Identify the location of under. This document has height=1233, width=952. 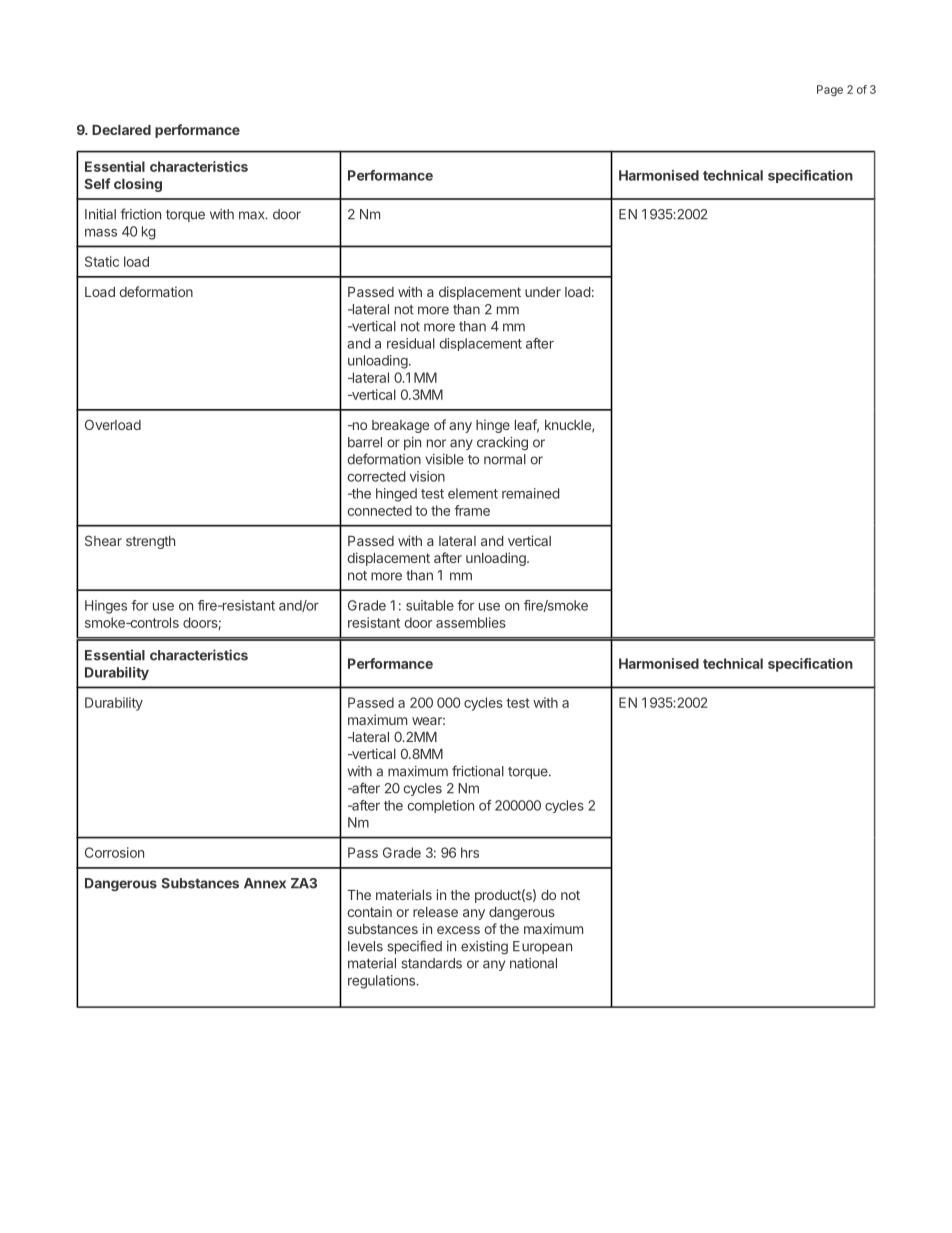
(543, 292).
